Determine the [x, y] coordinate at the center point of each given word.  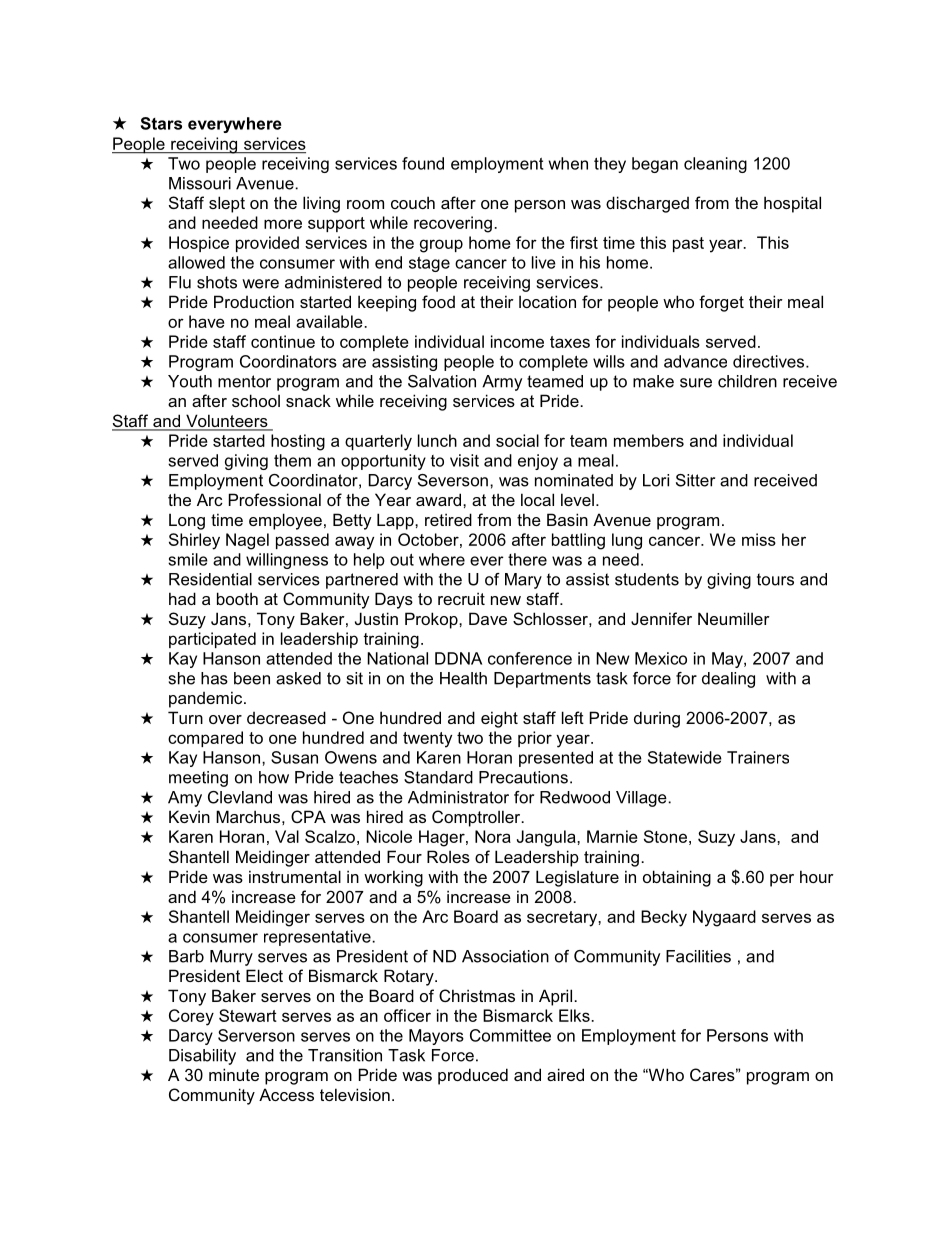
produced [473, 1076]
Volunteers [227, 422]
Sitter [695, 480]
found [423, 163]
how [274, 777]
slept [227, 204]
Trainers [758, 757]
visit [464, 460]
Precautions [523, 777]
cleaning [715, 165]
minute [234, 1074]
